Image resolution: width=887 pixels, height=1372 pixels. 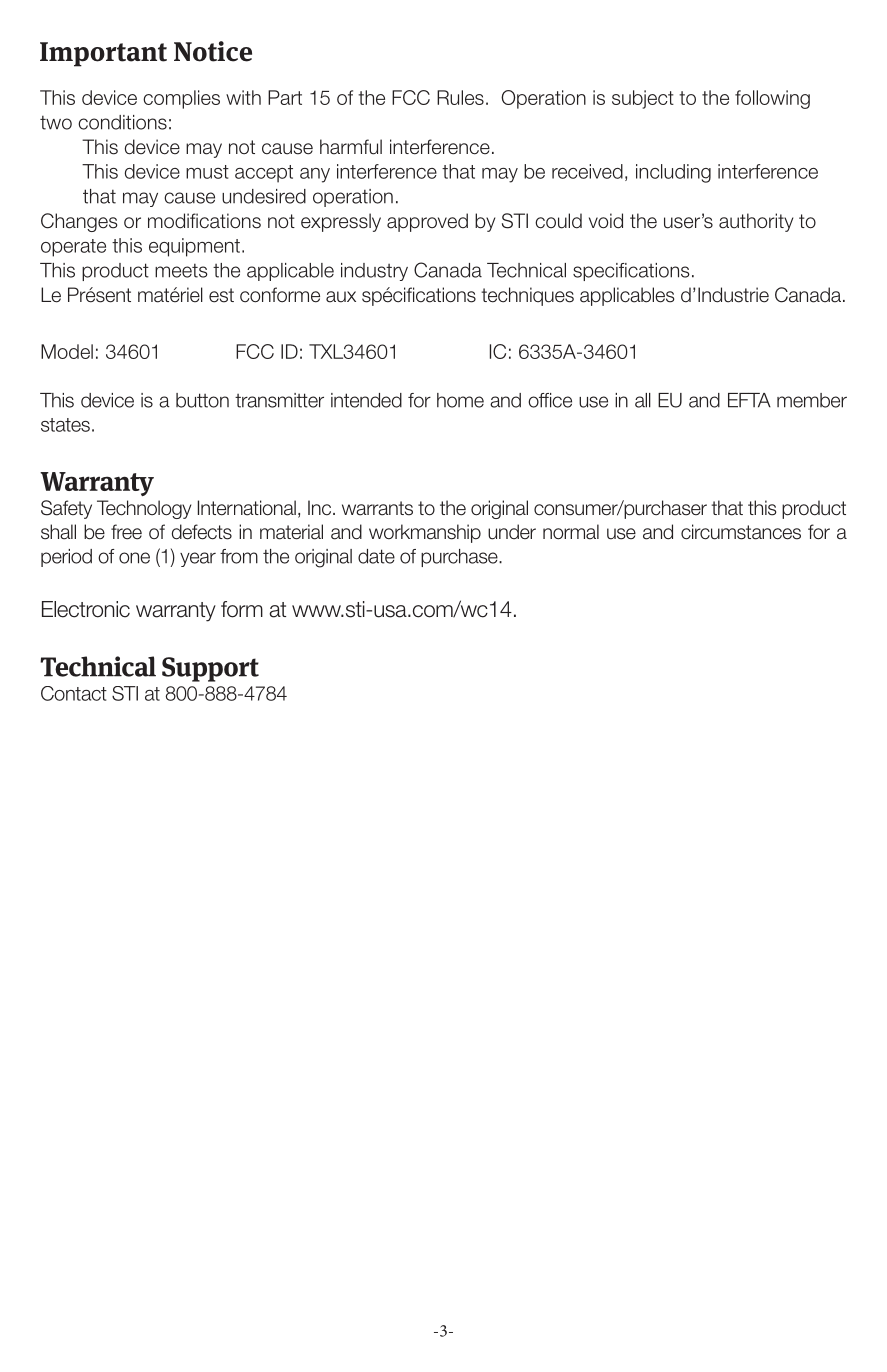 I want to click on Important, so click(x=103, y=54).
